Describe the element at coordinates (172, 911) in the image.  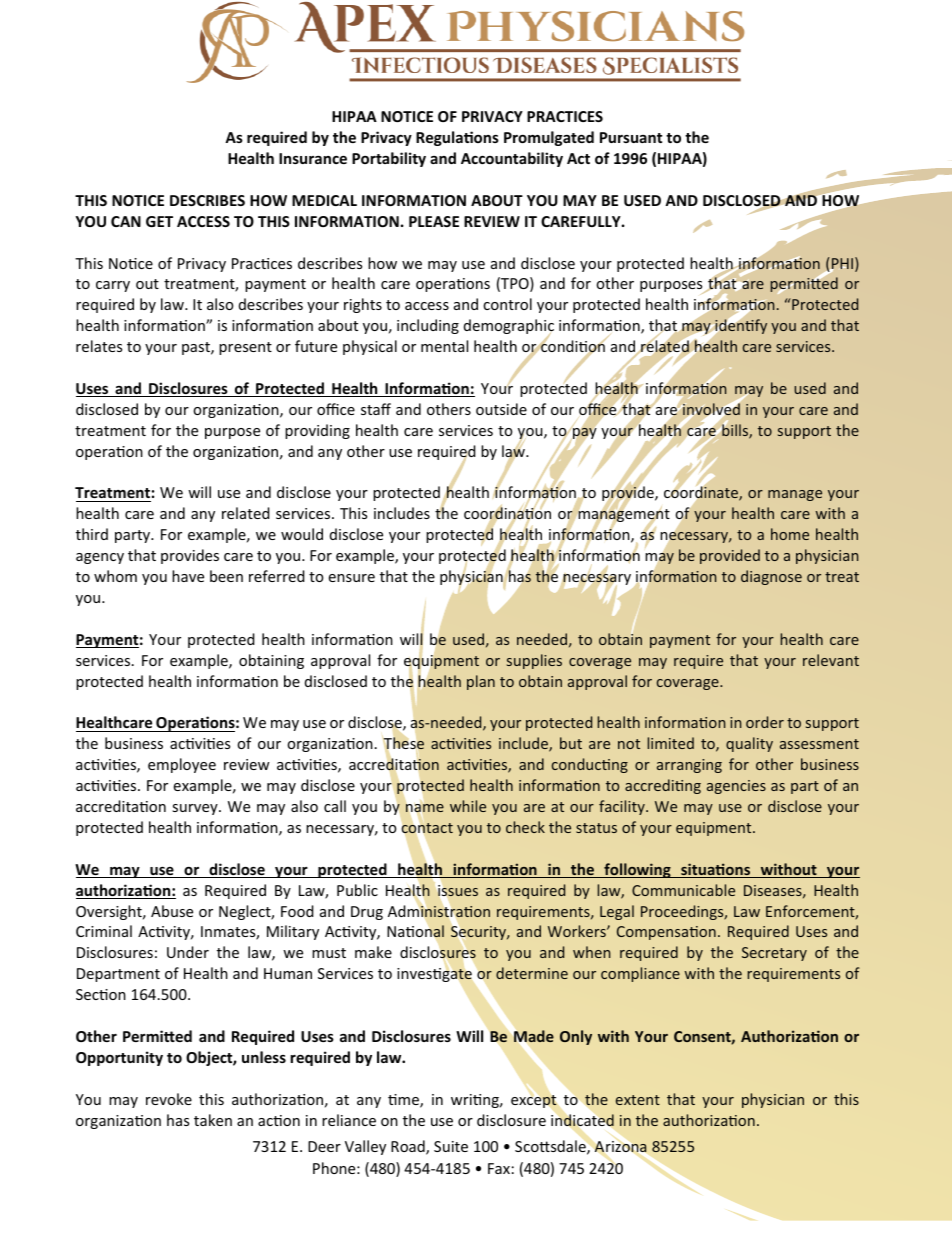
I see `Abuse` at that location.
